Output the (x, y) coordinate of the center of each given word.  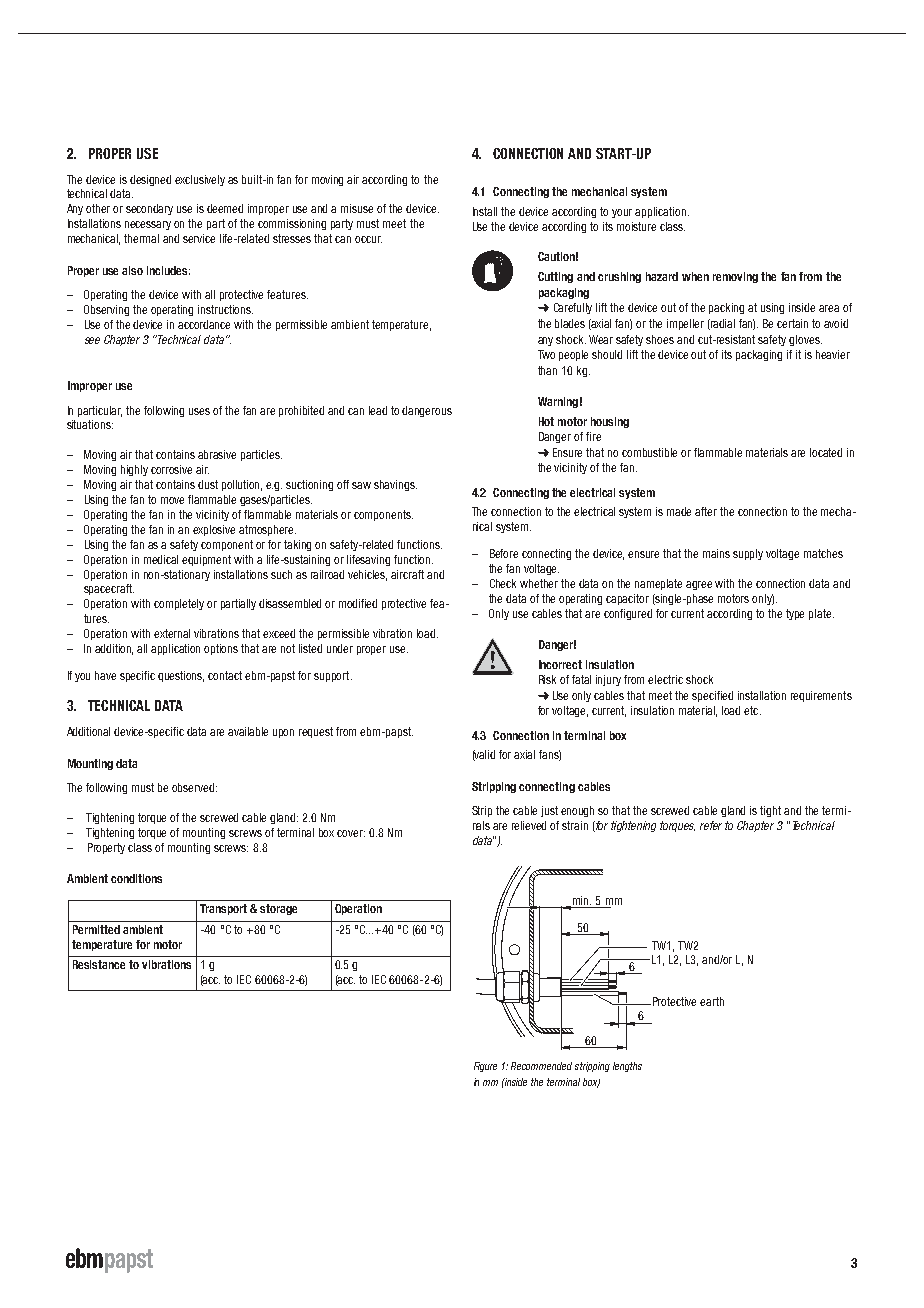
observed (193, 787)
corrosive (171, 469)
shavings (395, 485)
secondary (149, 209)
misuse (357, 208)
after (706, 511)
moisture (636, 226)
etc (752, 710)
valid (484, 755)
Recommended (541, 1066)
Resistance (99, 964)
